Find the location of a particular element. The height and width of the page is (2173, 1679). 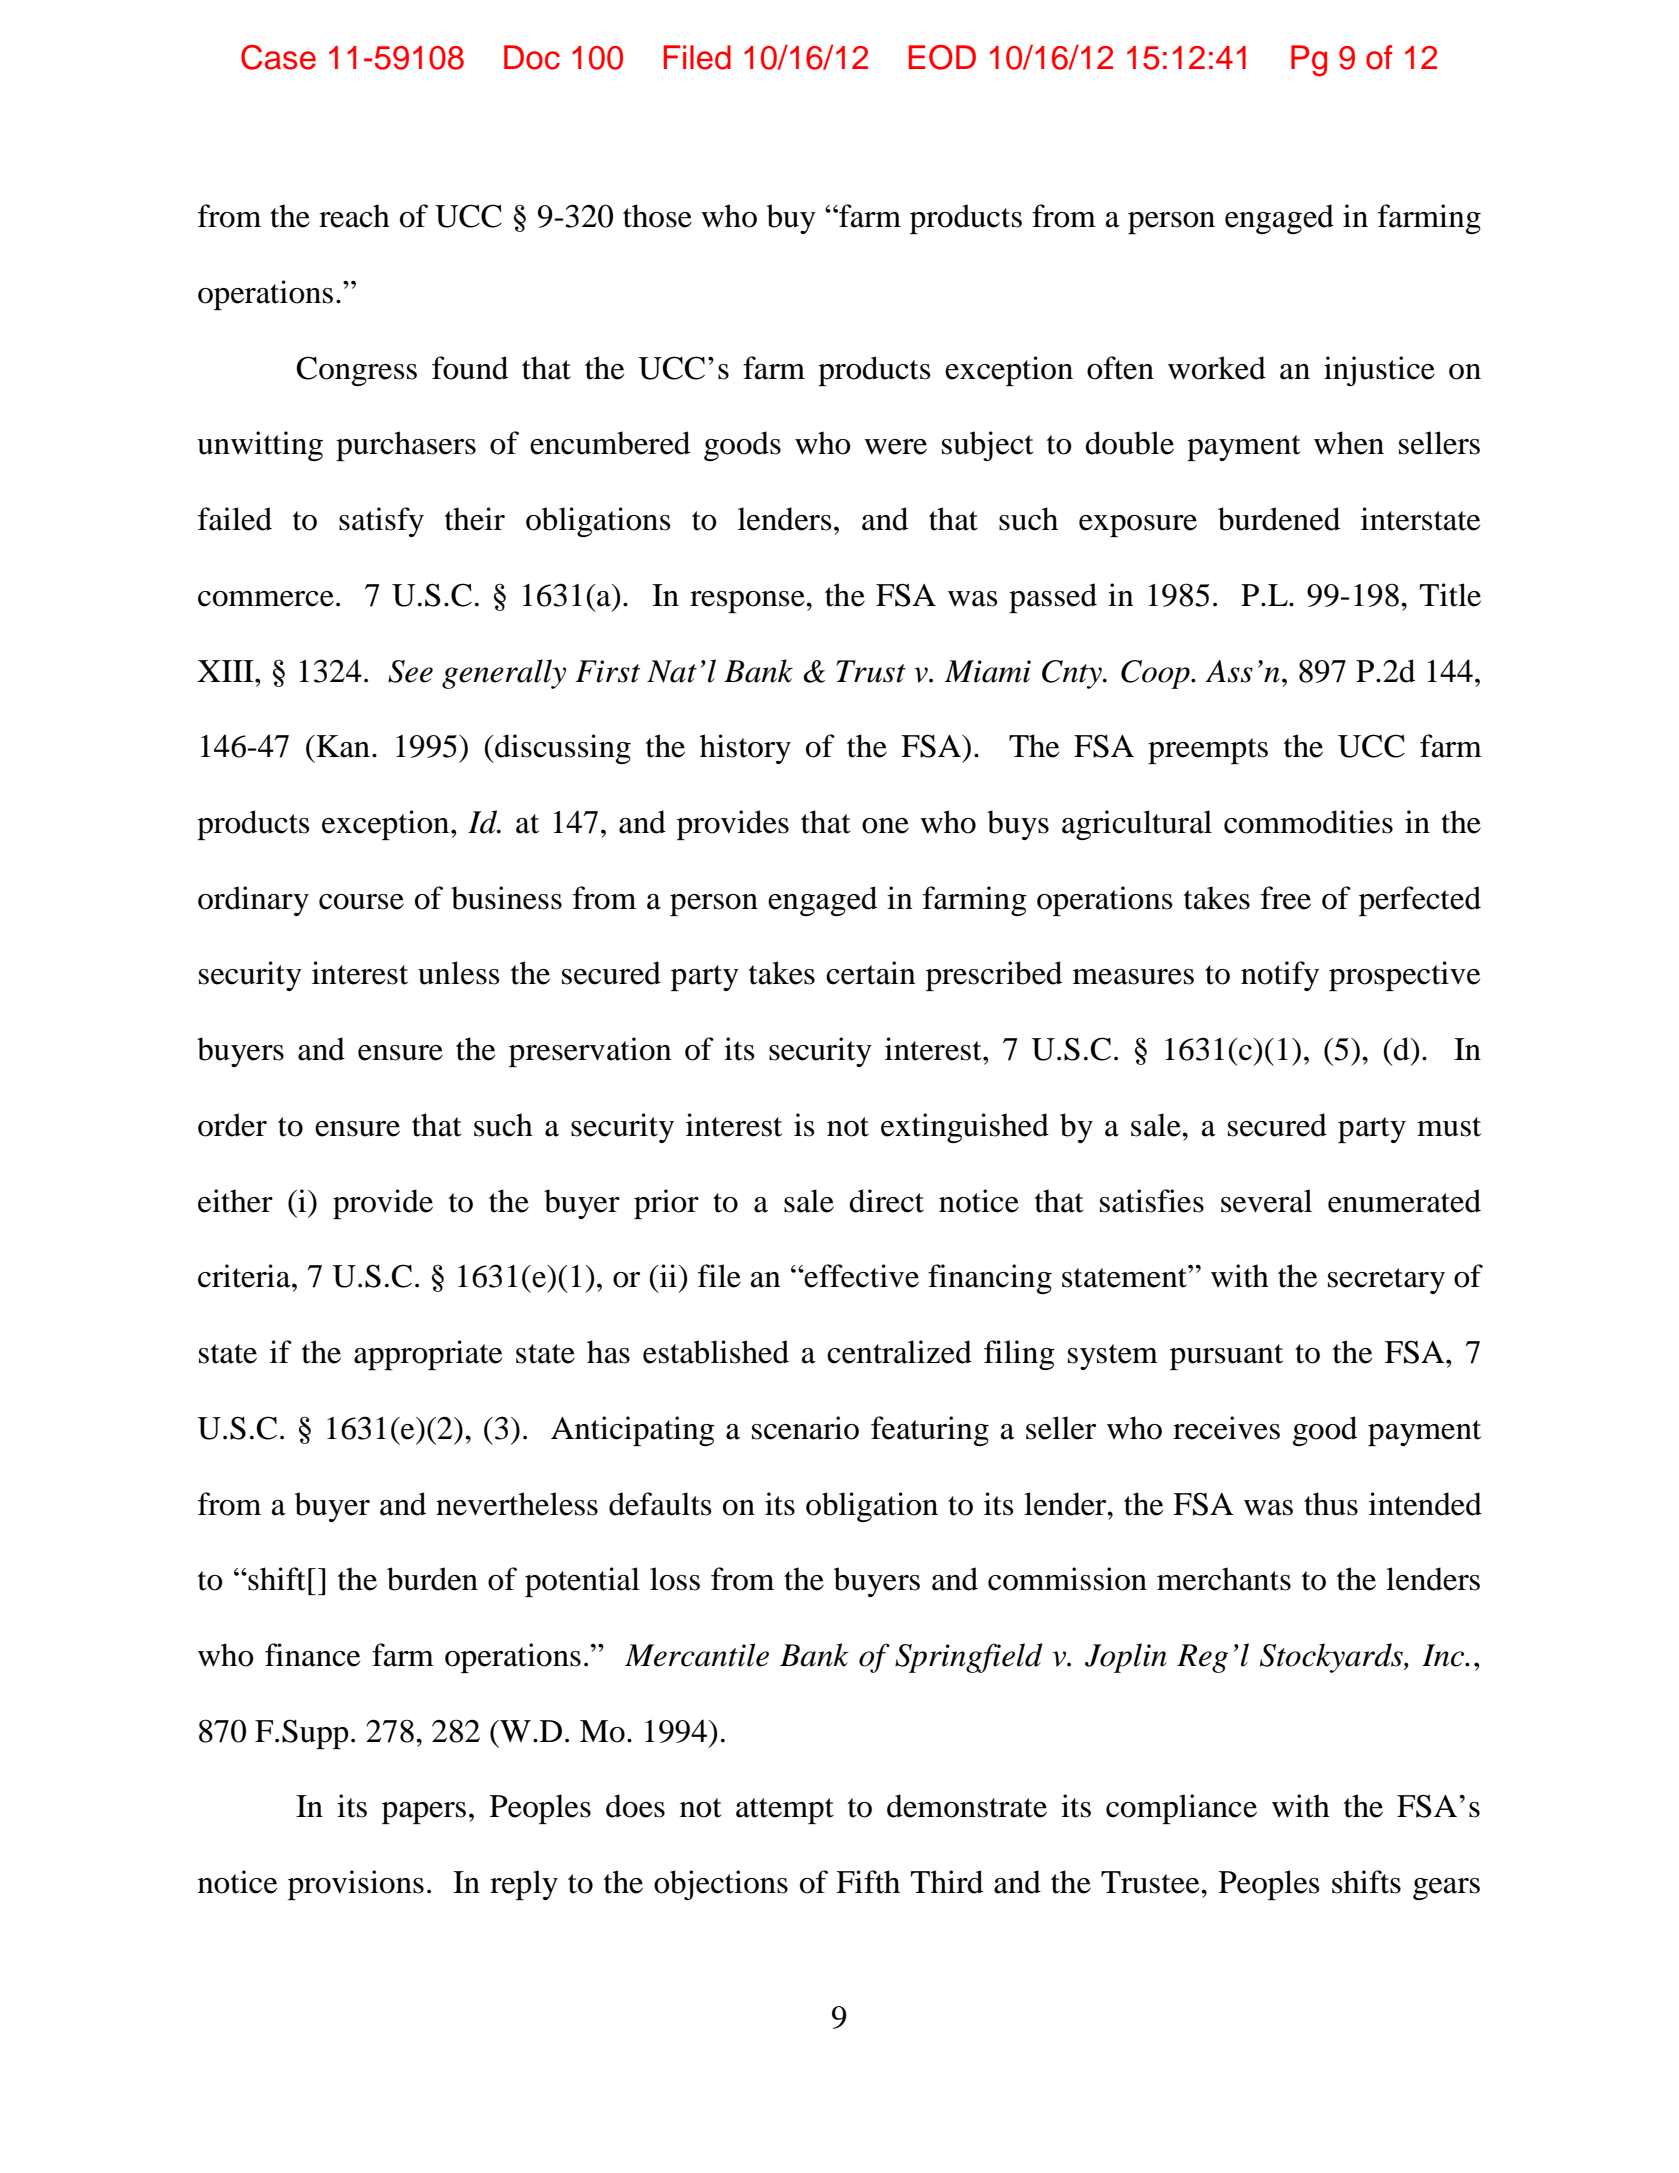

unless is located at coordinates (459, 973).
